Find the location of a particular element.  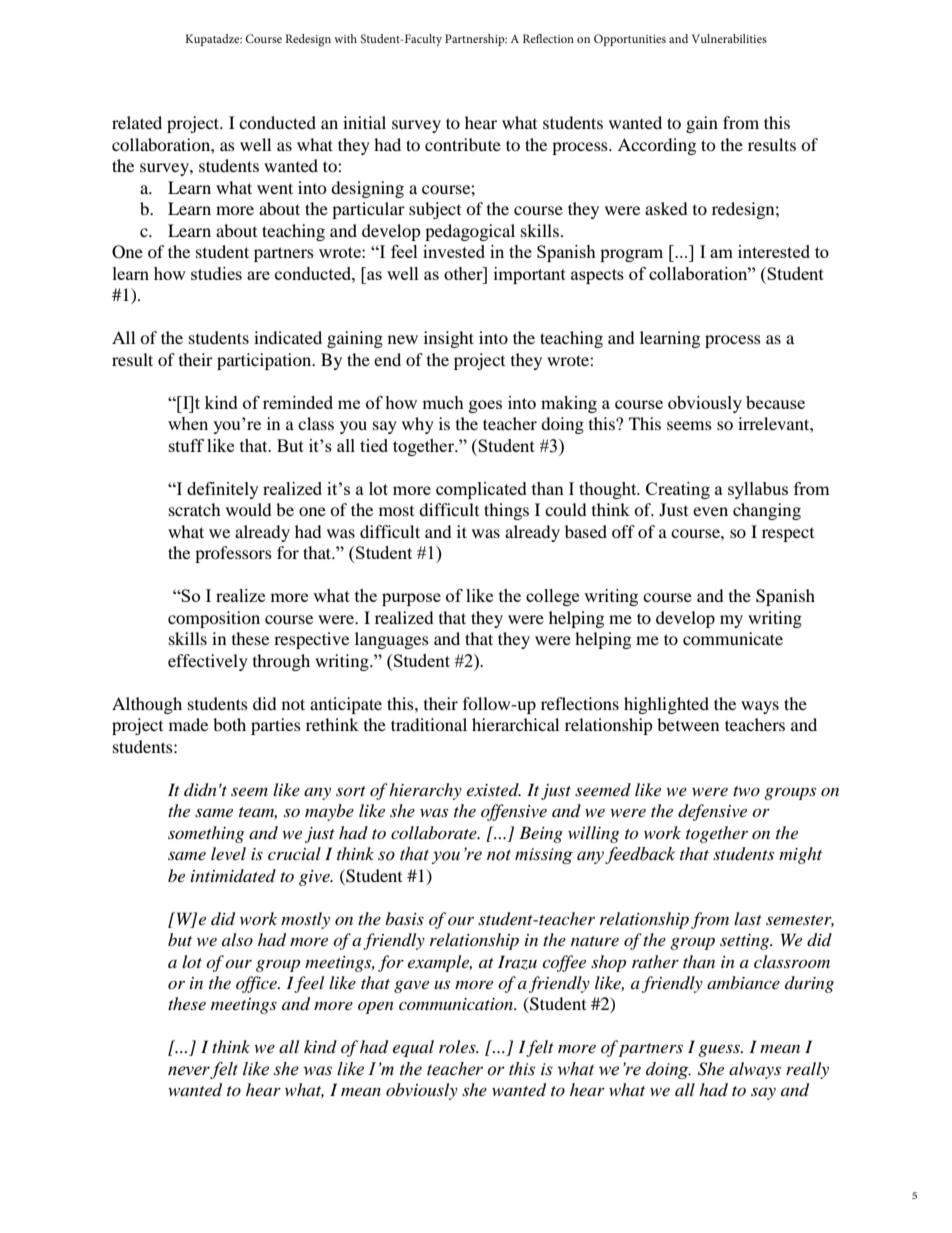

goes is located at coordinates (485, 406).
